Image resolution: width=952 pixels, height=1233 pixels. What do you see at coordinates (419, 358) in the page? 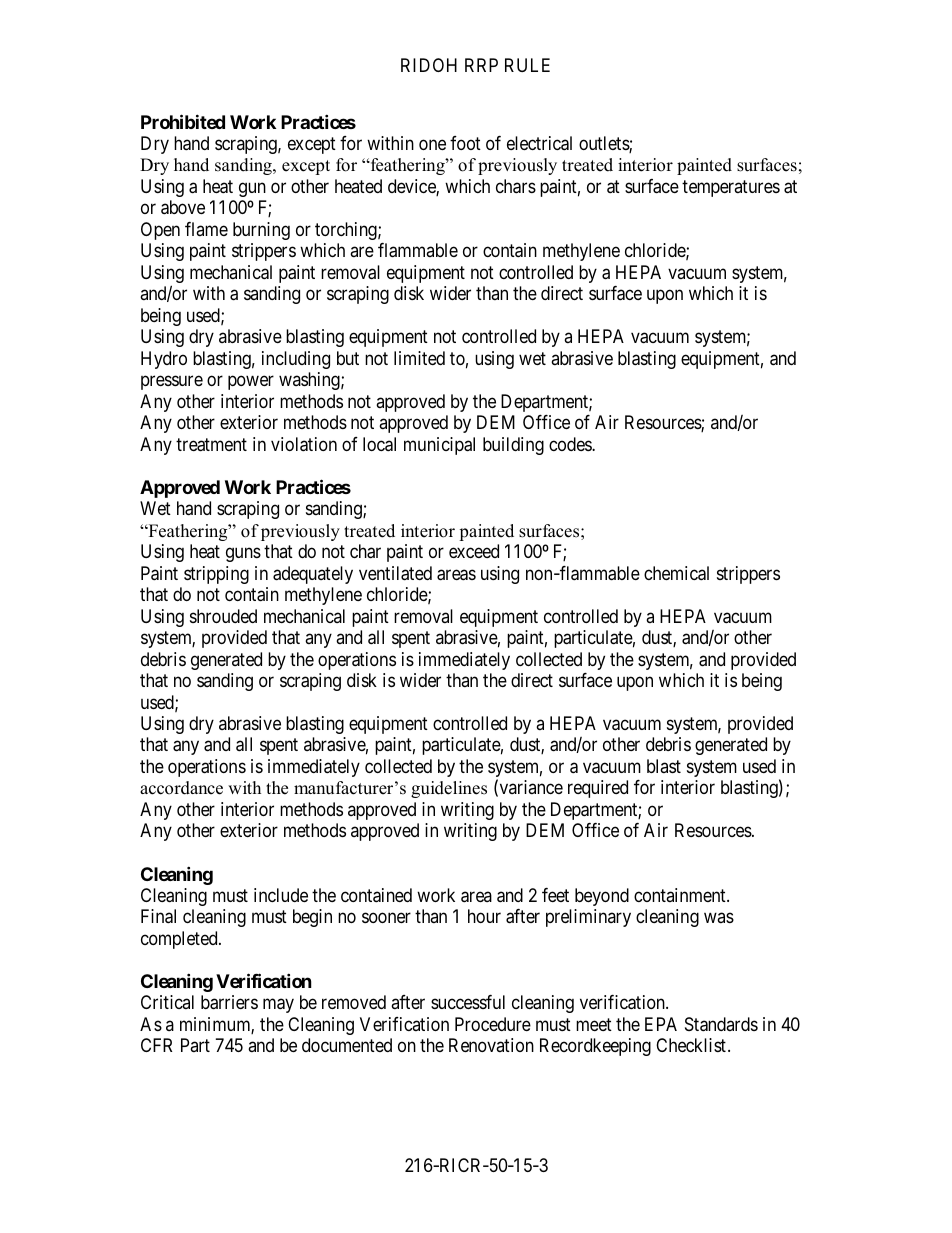
I see `limited` at bounding box center [419, 358].
